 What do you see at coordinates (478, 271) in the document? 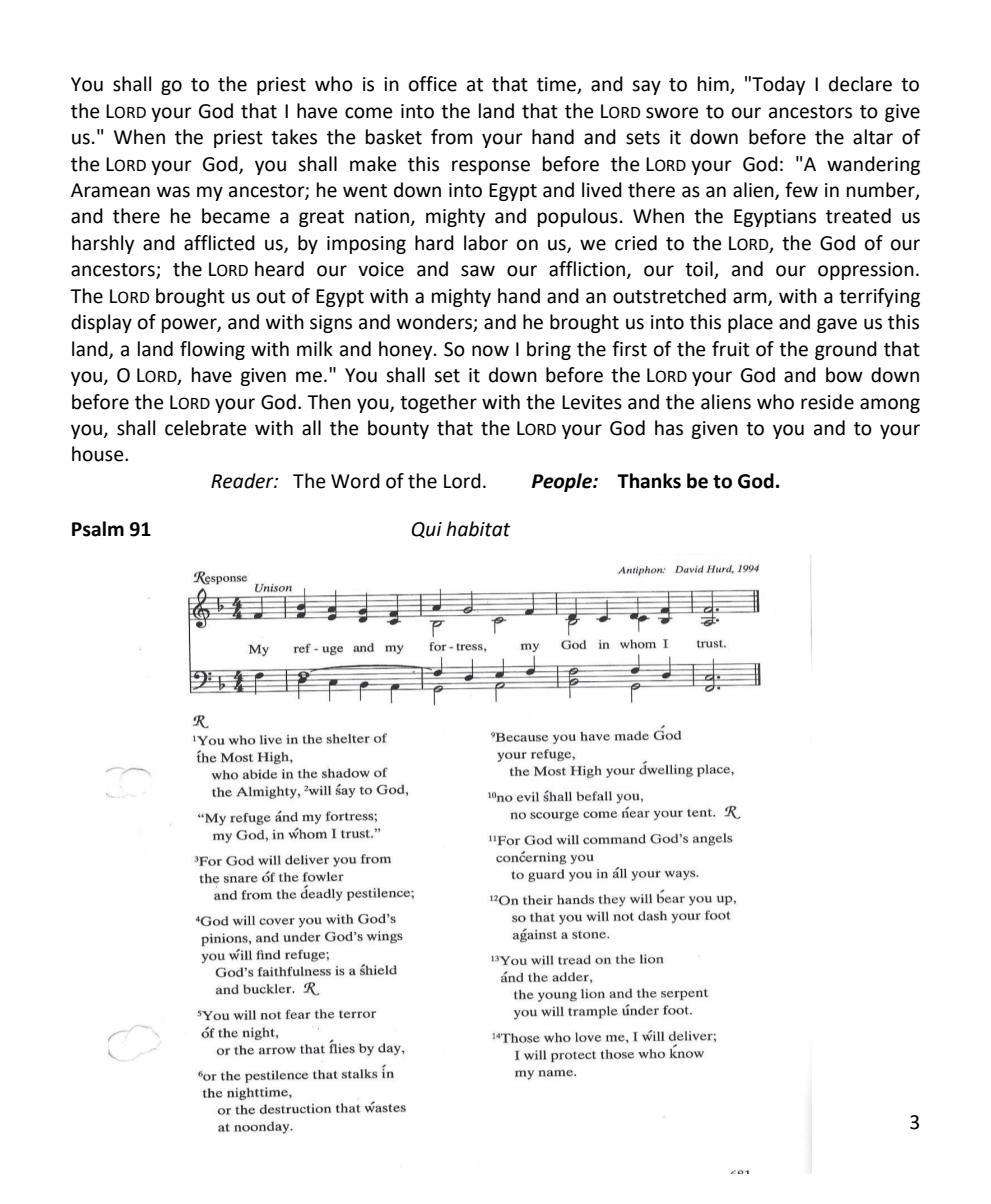
I see `saw` at bounding box center [478, 271].
